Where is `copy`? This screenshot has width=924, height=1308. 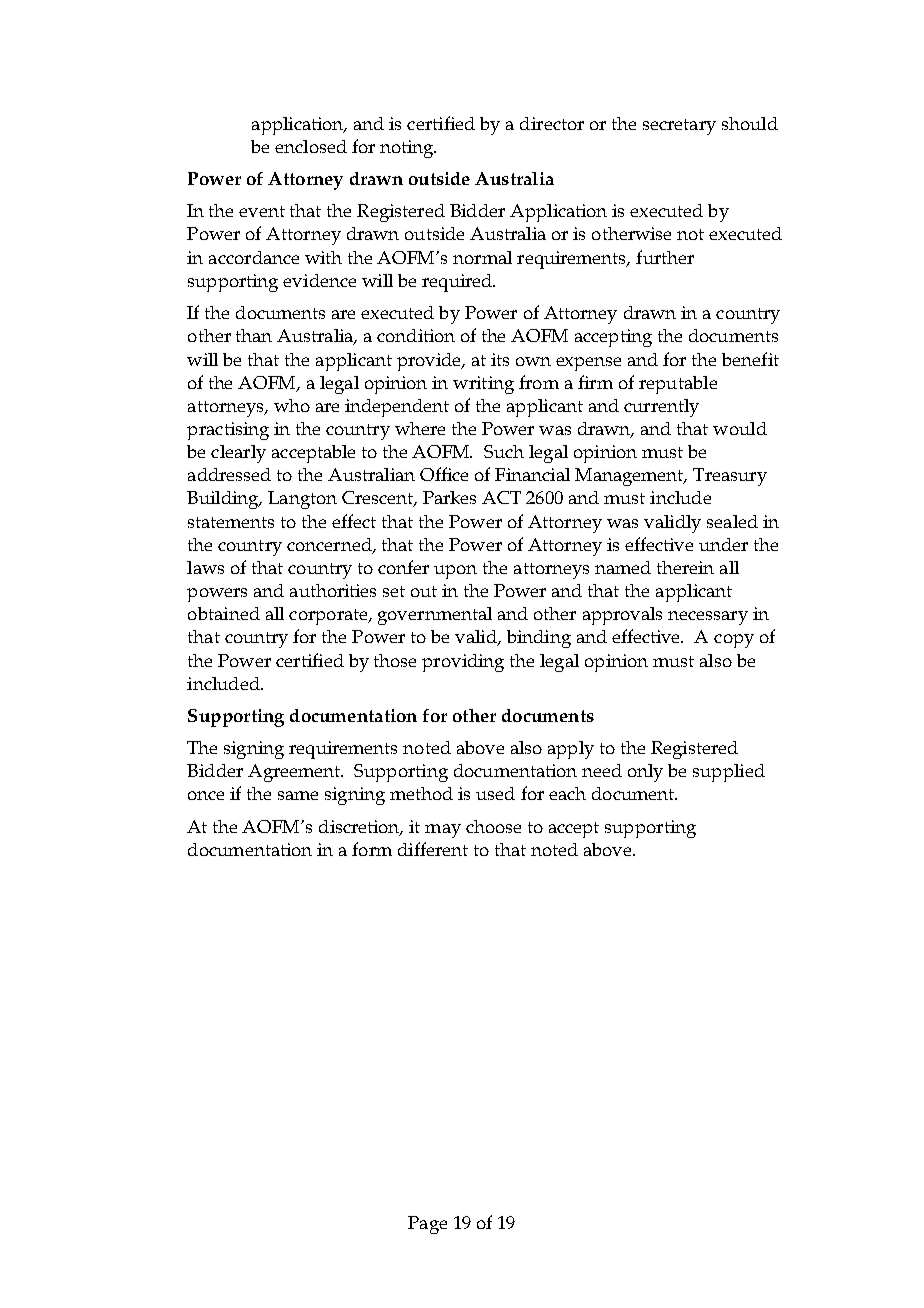 copy is located at coordinates (734, 641).
